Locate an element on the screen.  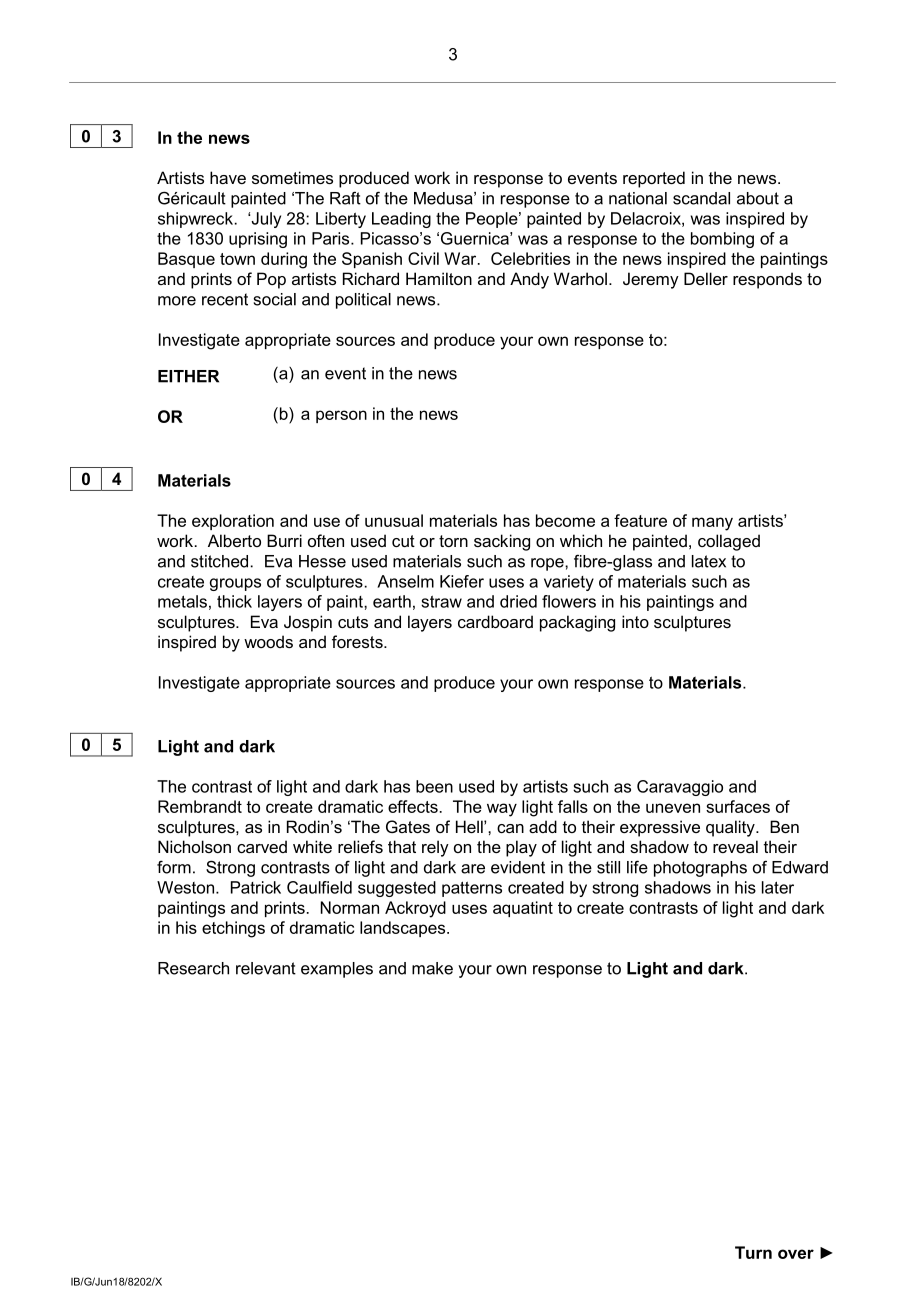
Celebrities is located at coordinates (530, 258).
